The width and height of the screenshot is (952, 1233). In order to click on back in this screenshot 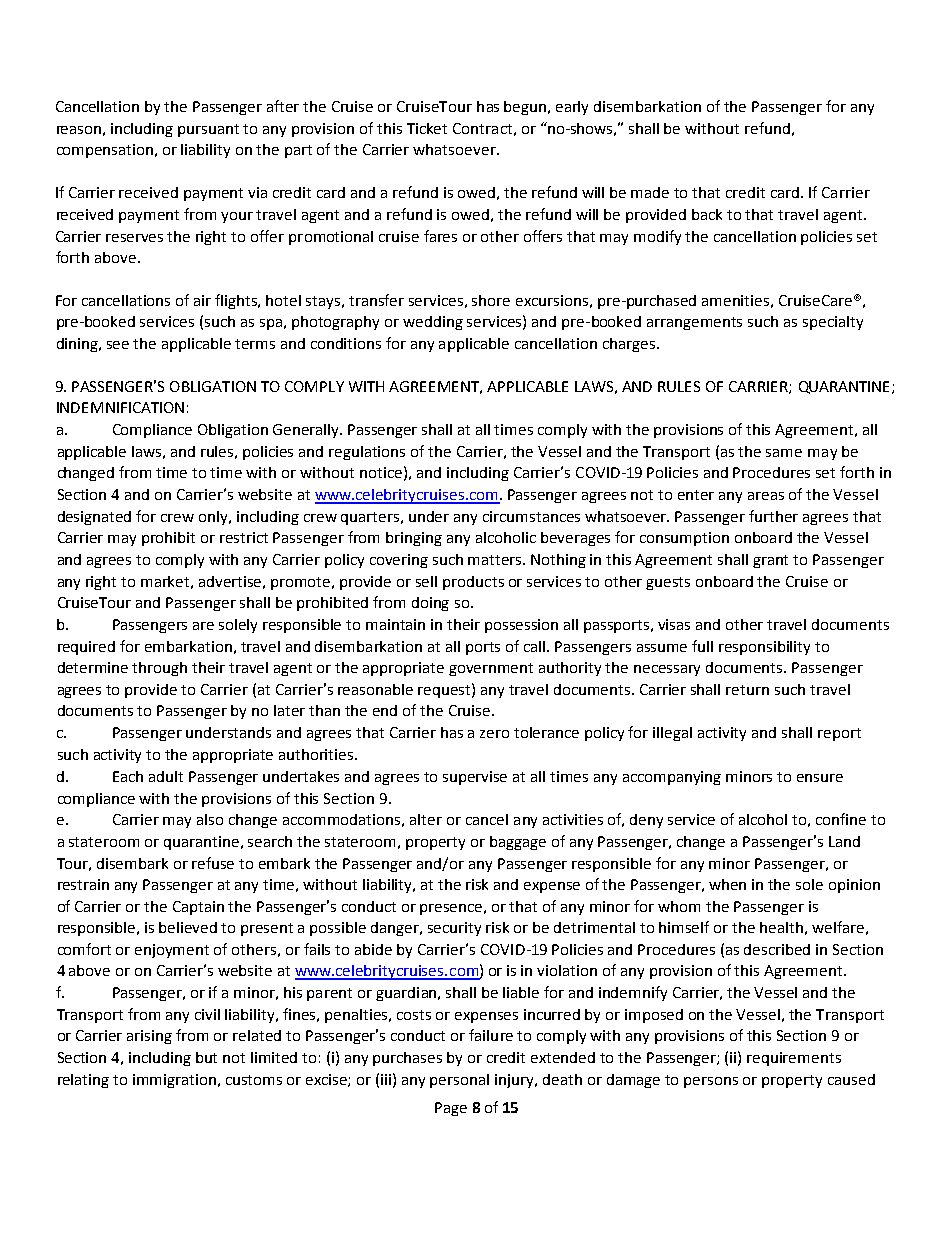, I will do `click(707, 214)`.
